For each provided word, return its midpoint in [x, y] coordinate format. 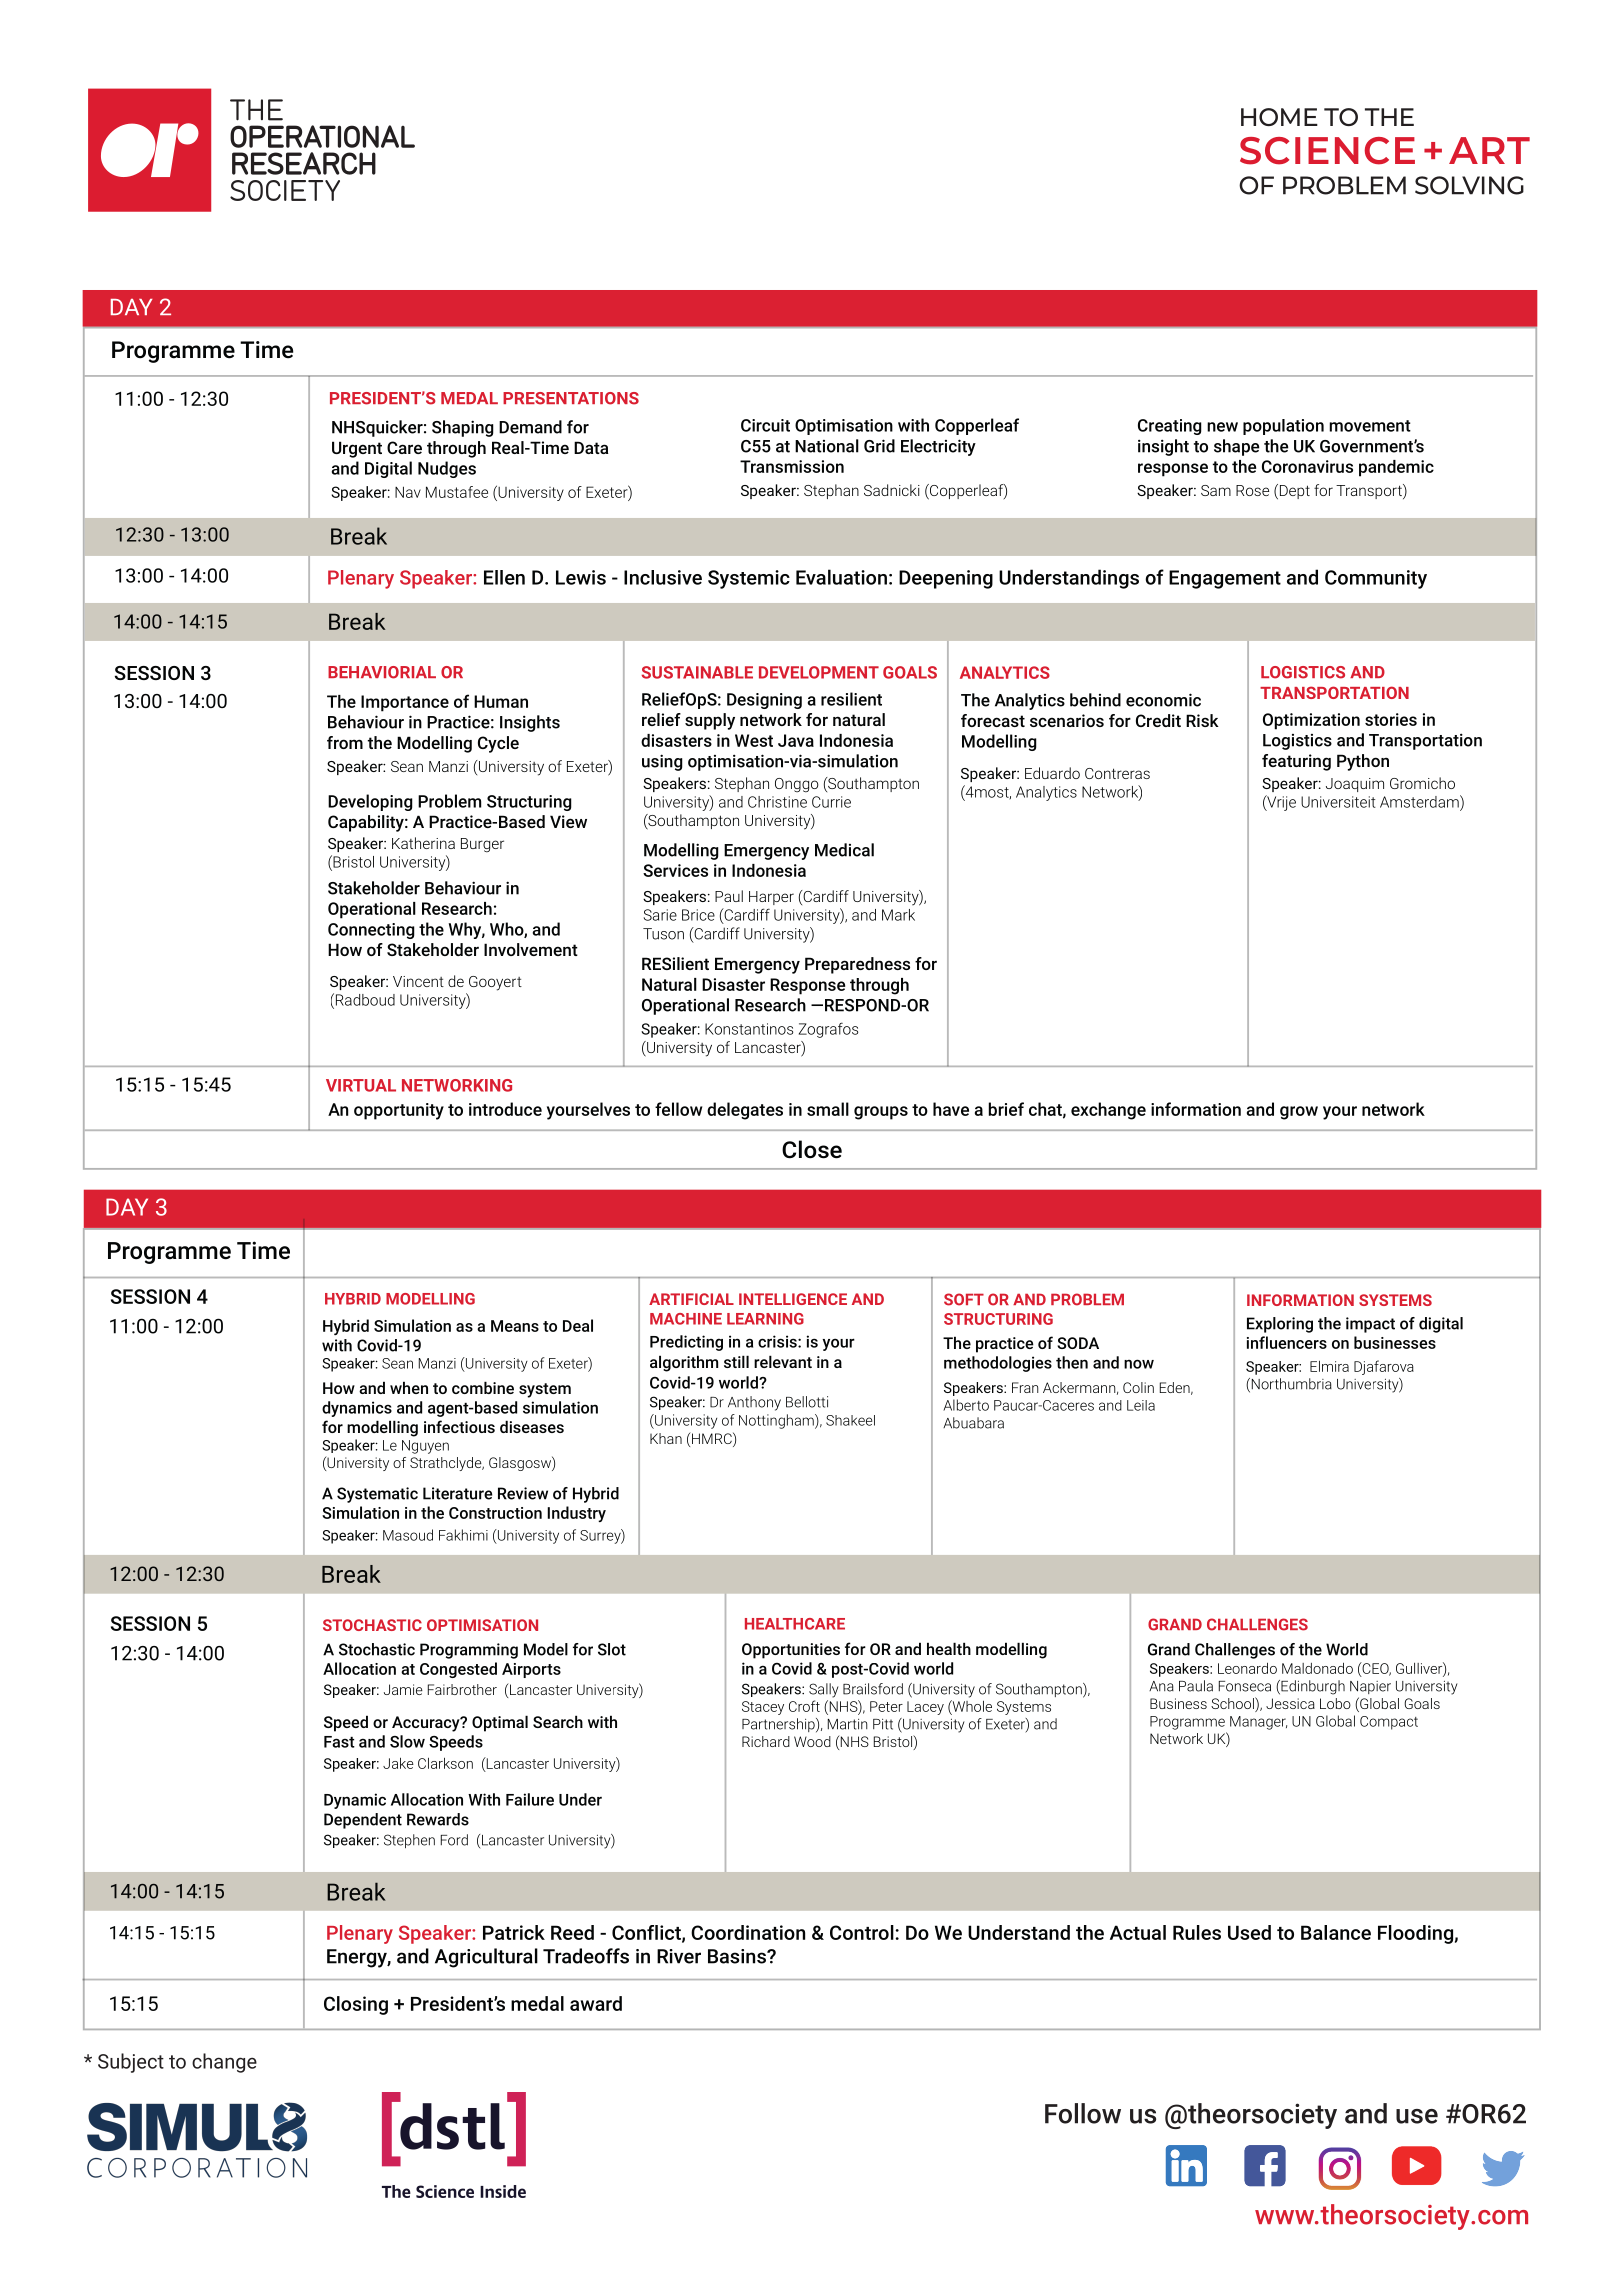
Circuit [765, 425]
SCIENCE [1327, 151]
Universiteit [1338, 802]
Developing [370, 802]
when [409, 1387]
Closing [356, 2005]
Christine [777, 802]
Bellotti [807, 1402]
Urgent [357, 449]
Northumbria [1290, 1385]
